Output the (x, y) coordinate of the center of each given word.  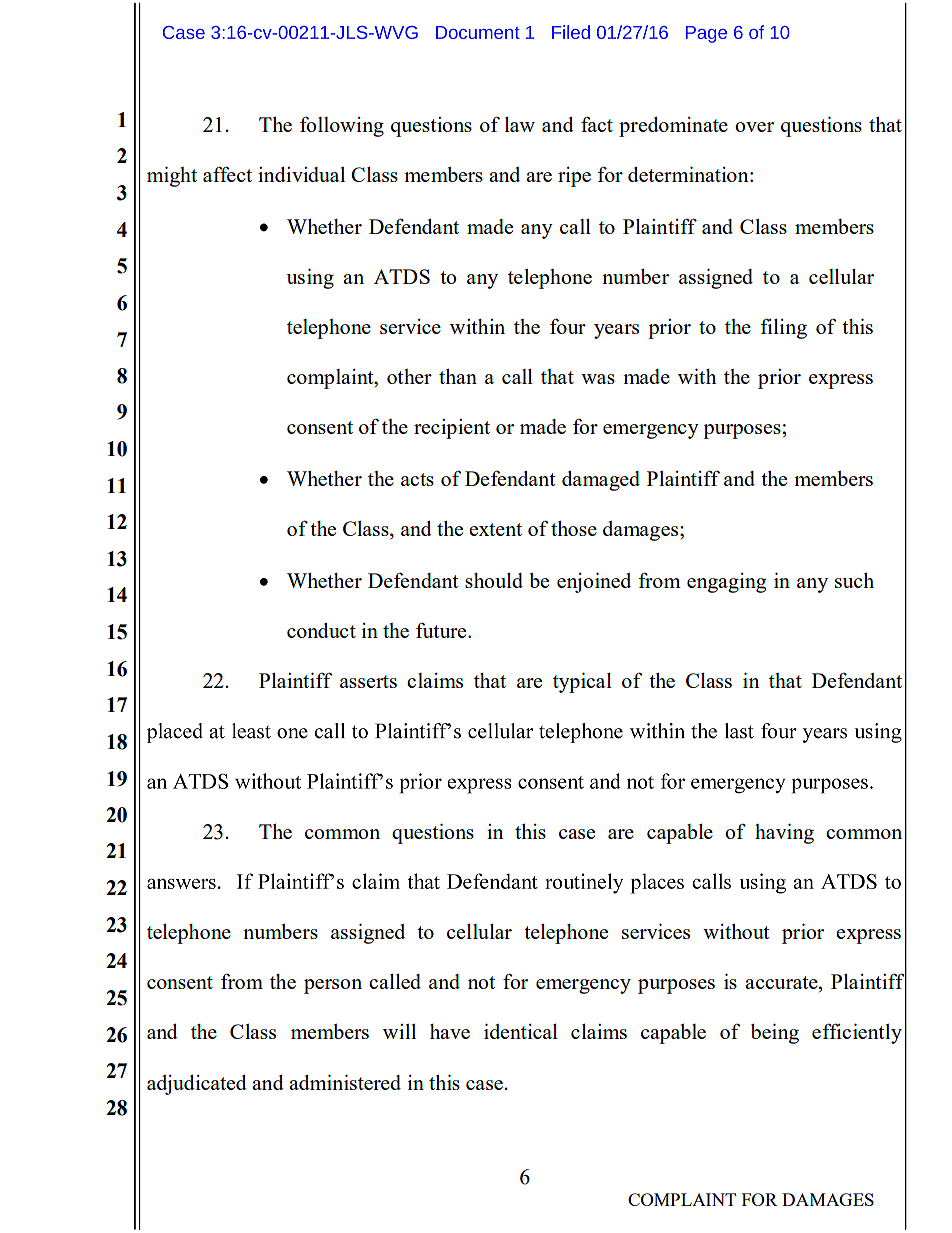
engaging (726, 583)
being (775, 1034)
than (458, 376)
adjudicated (197, 1085)
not (481, 982)
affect (227, 174)
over (754, 127)
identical (521, 1031)
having (784, 834)
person (333, 986)
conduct (321, 630)
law (520, 124)
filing (783, 328)
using (310, 279)
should (494, 580)
